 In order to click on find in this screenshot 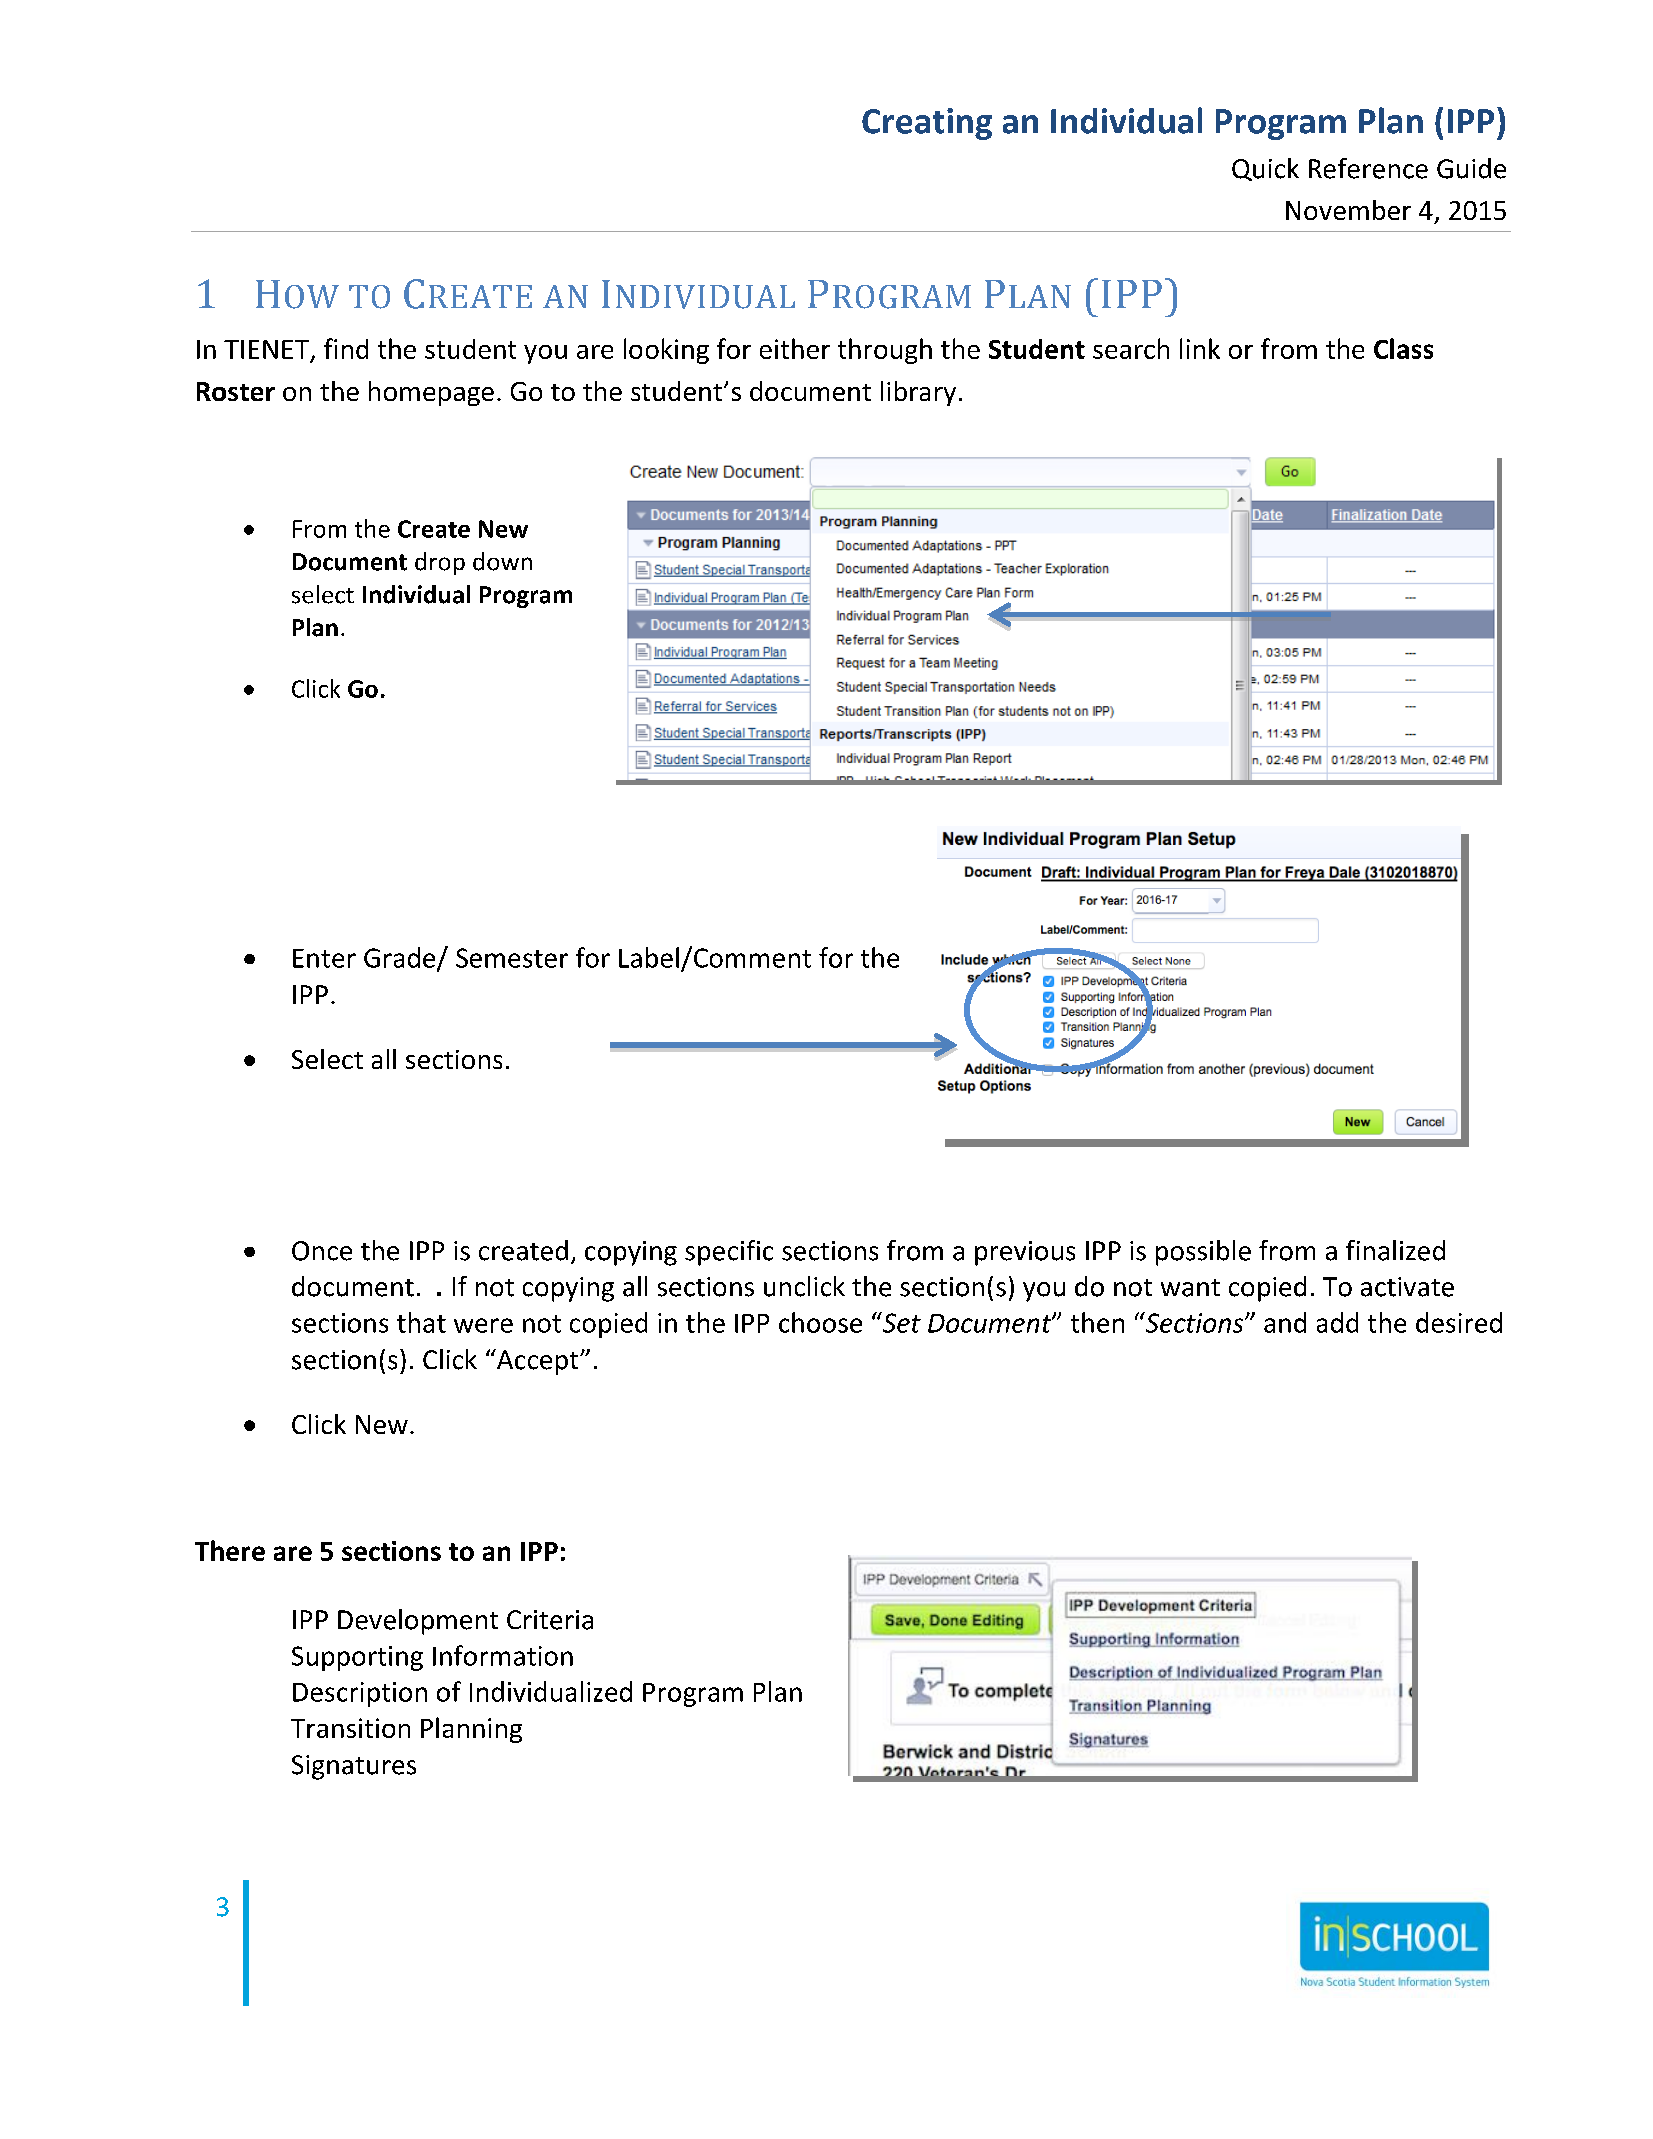, I will do `click(346, 348)`.
